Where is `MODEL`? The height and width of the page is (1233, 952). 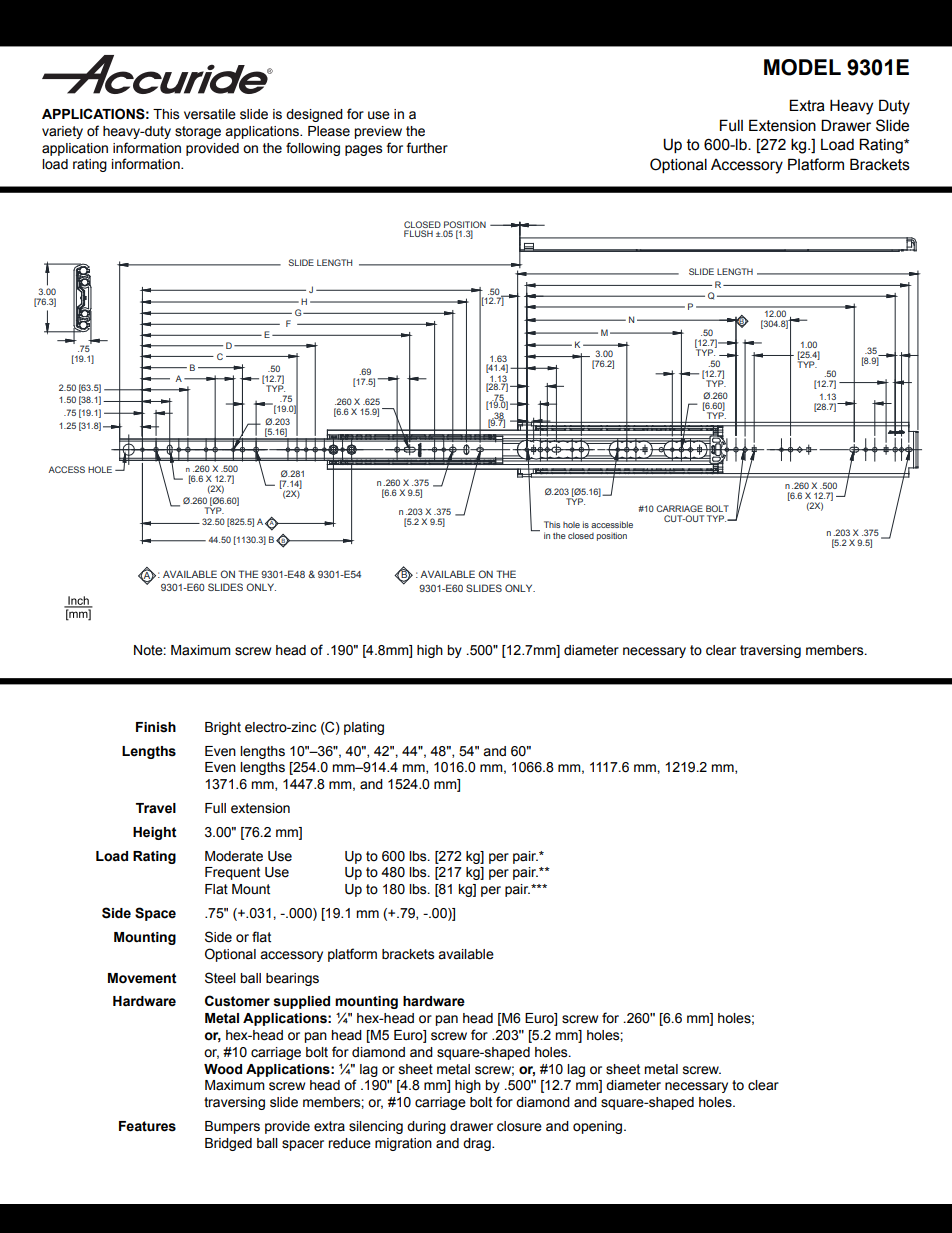 MODEL is located at coordinates (802, 67).
